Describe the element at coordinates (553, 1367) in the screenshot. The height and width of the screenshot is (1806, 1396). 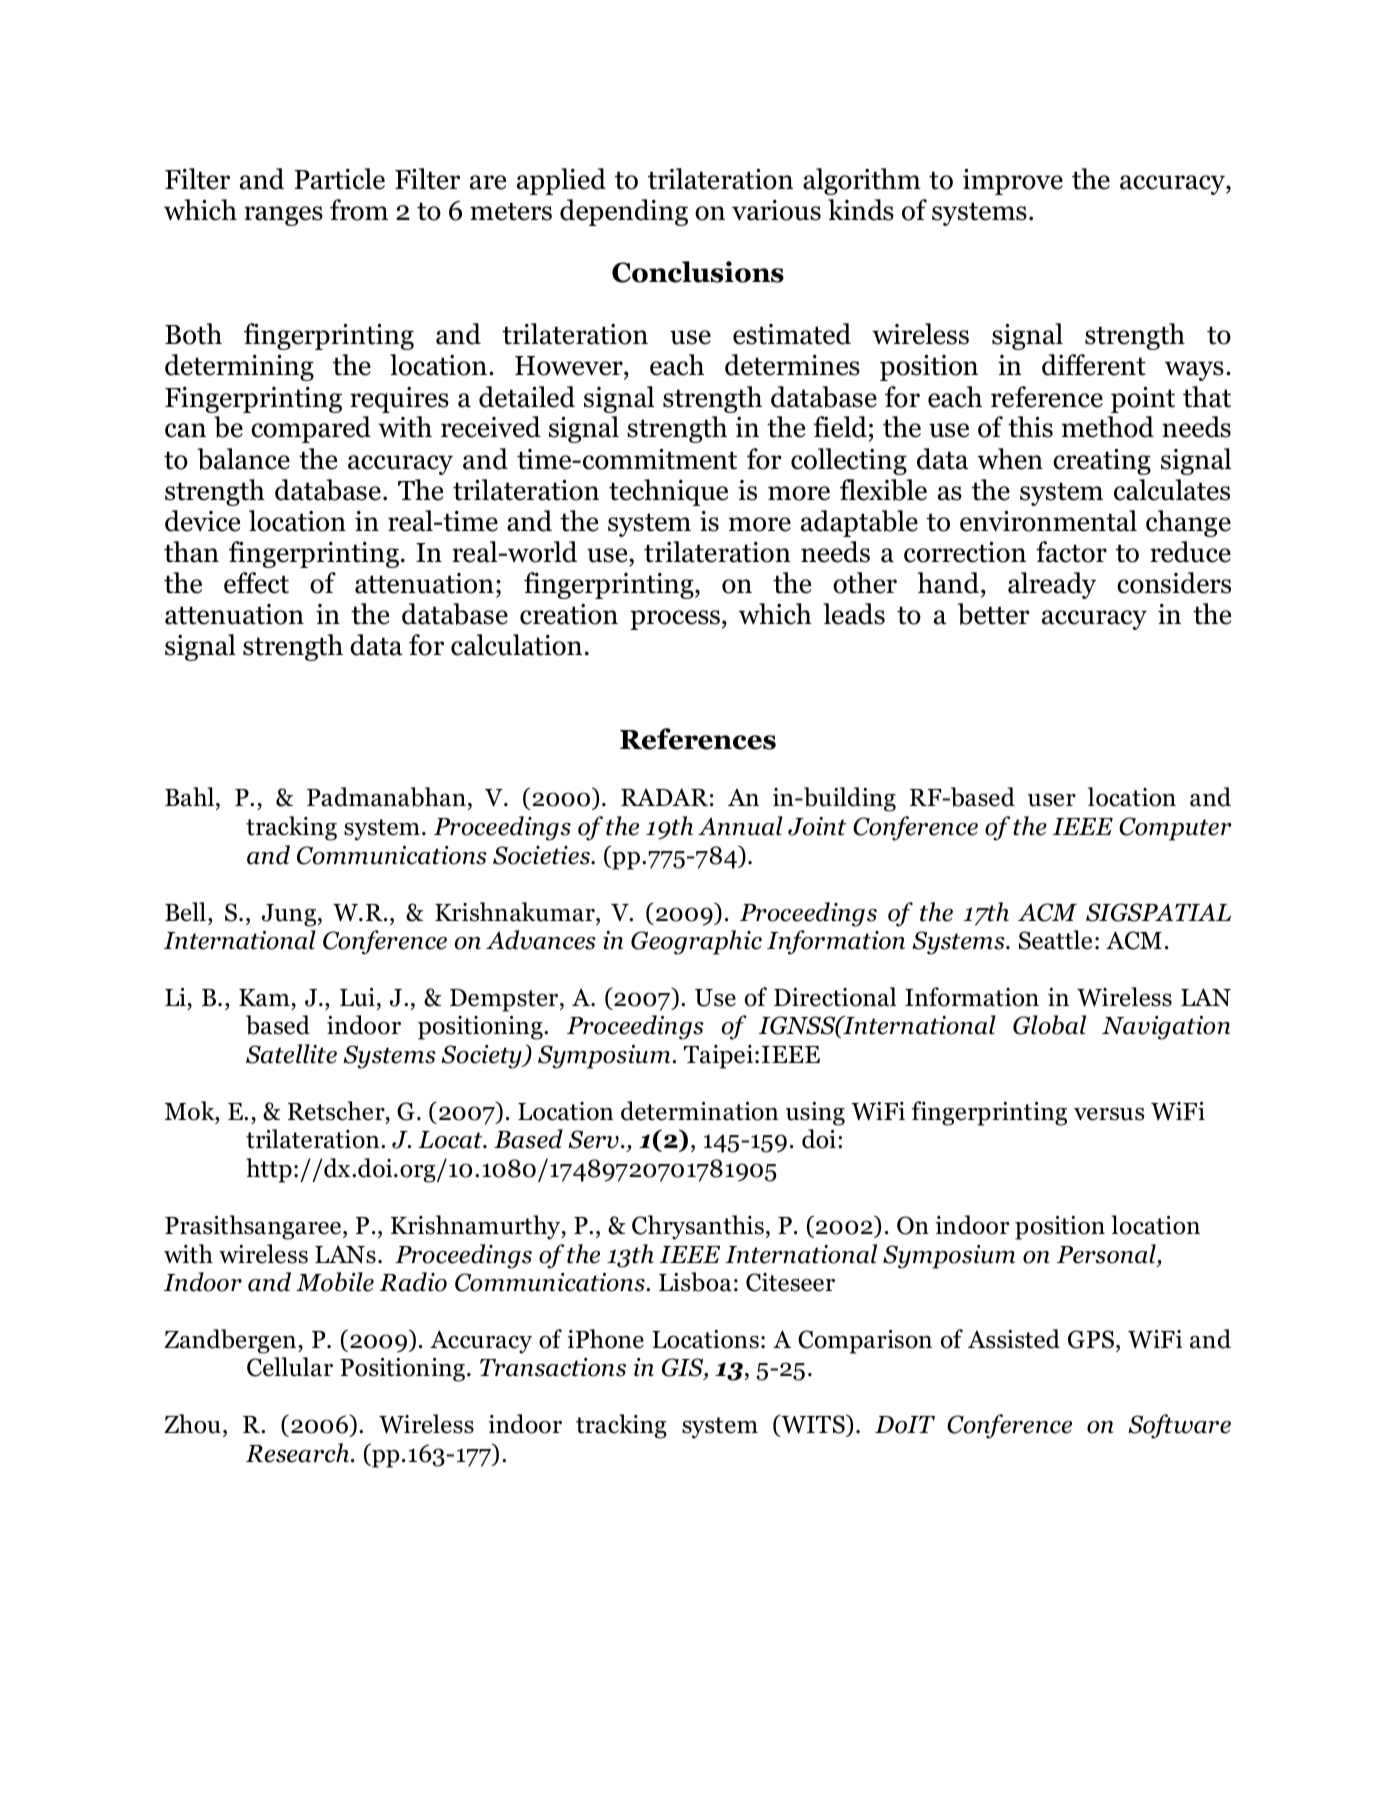
I see `Transactions` at that location.
